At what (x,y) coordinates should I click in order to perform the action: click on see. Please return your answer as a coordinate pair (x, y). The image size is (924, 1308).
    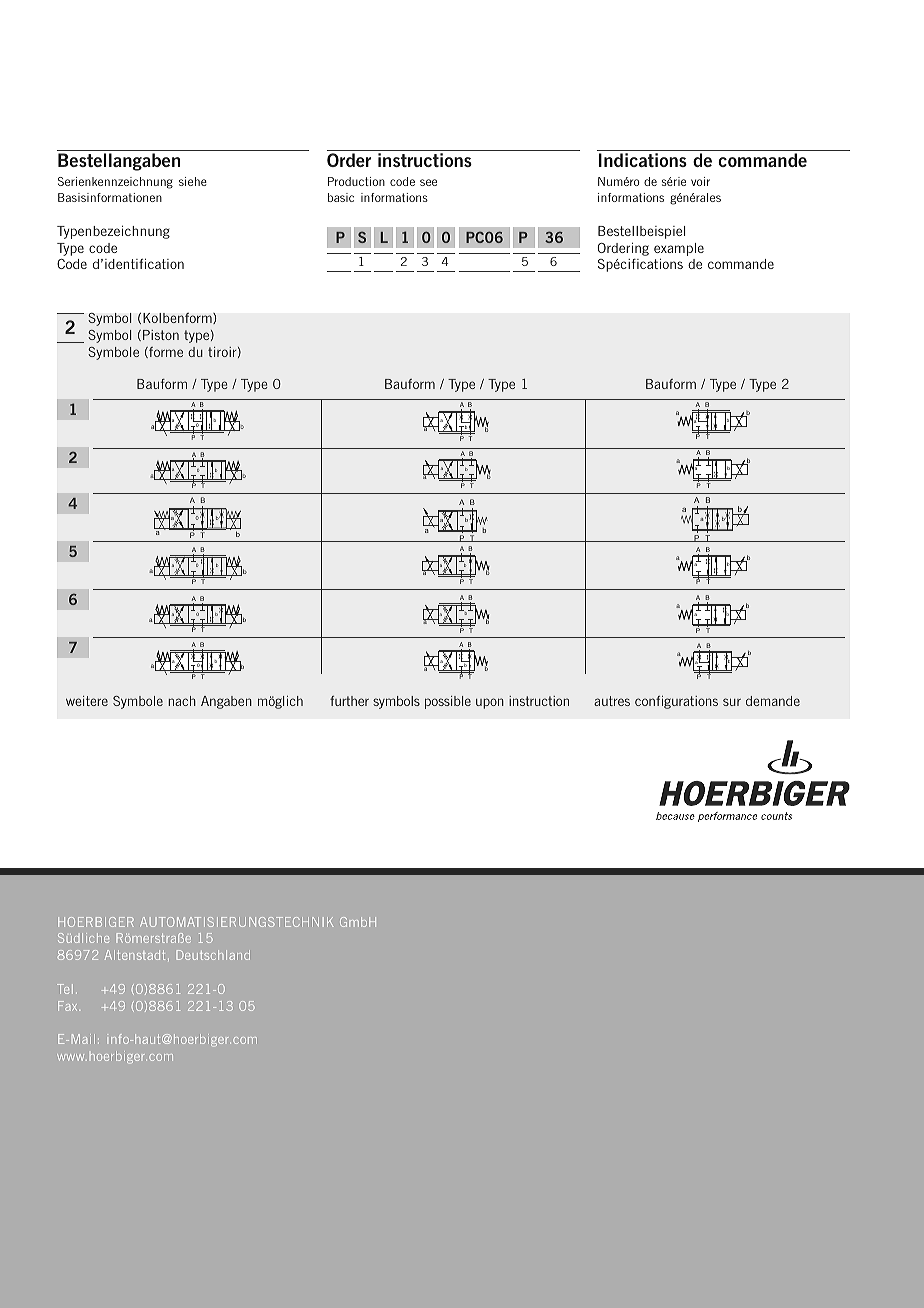
    Looking at the image, I should click on (428, 182).
